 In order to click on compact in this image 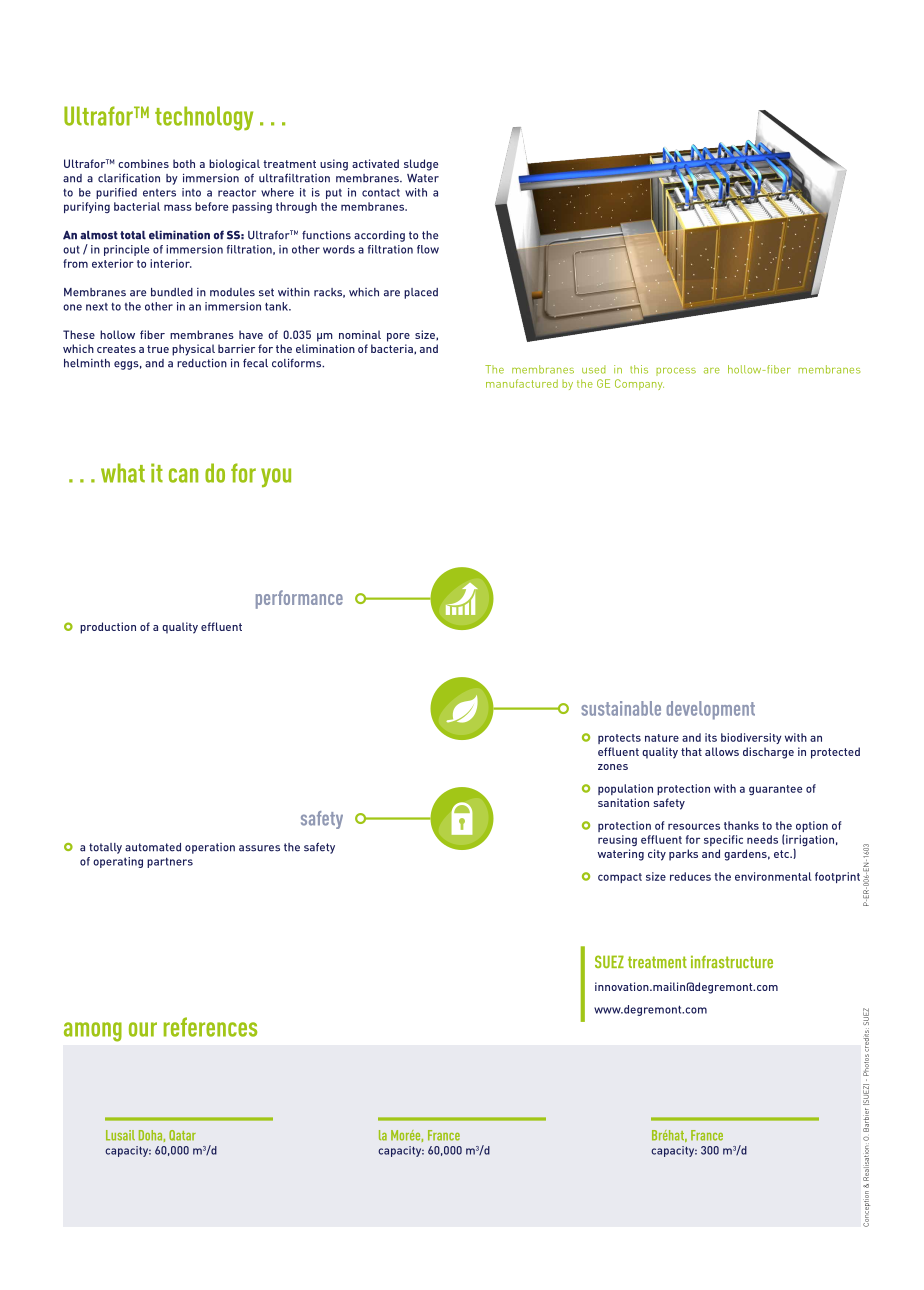, I will do `click(620, 878)`.
